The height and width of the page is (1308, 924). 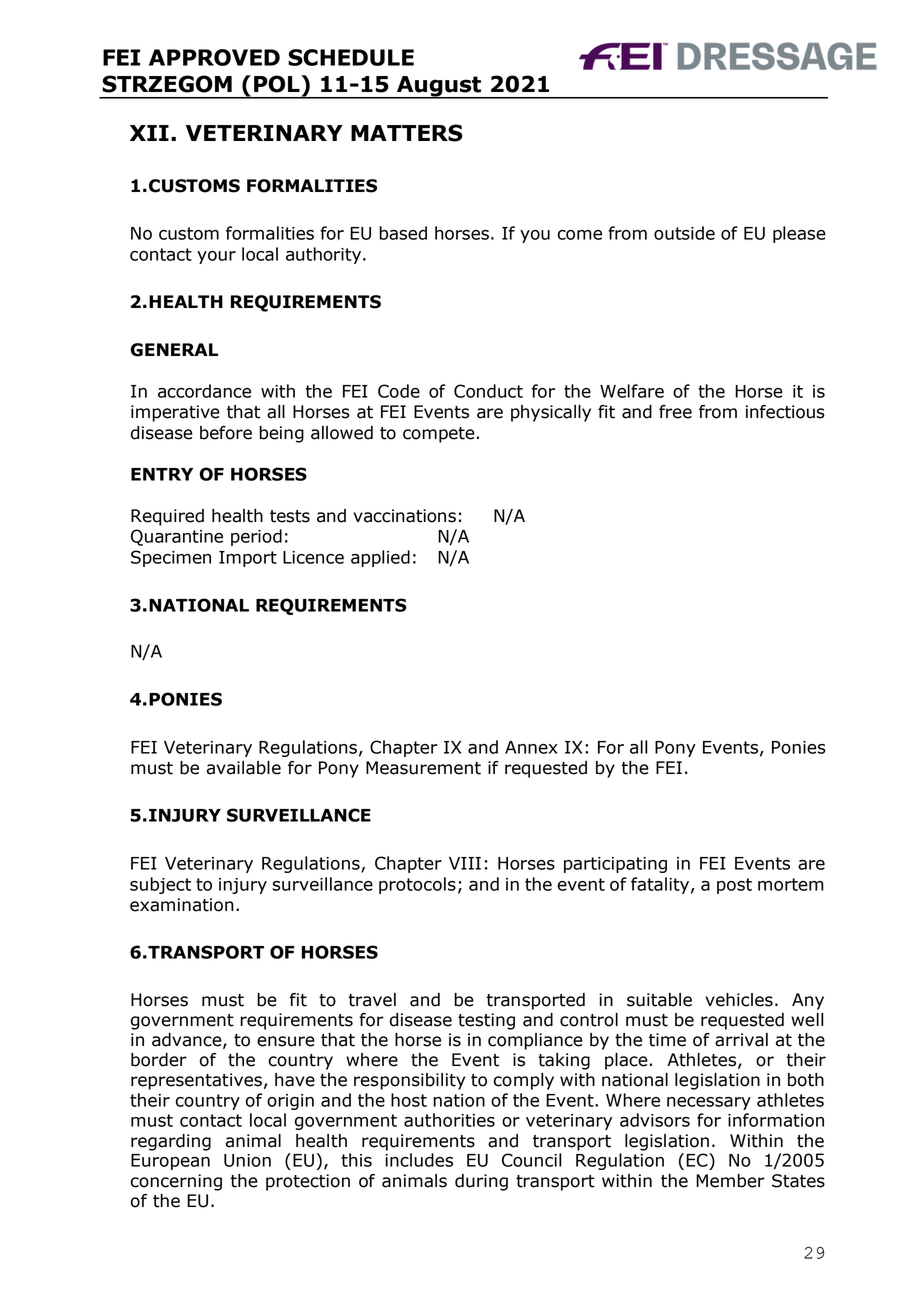 What do you see at coordinates (684, 233) in the page?
I see `outside` at bounding box center [684, 233].
